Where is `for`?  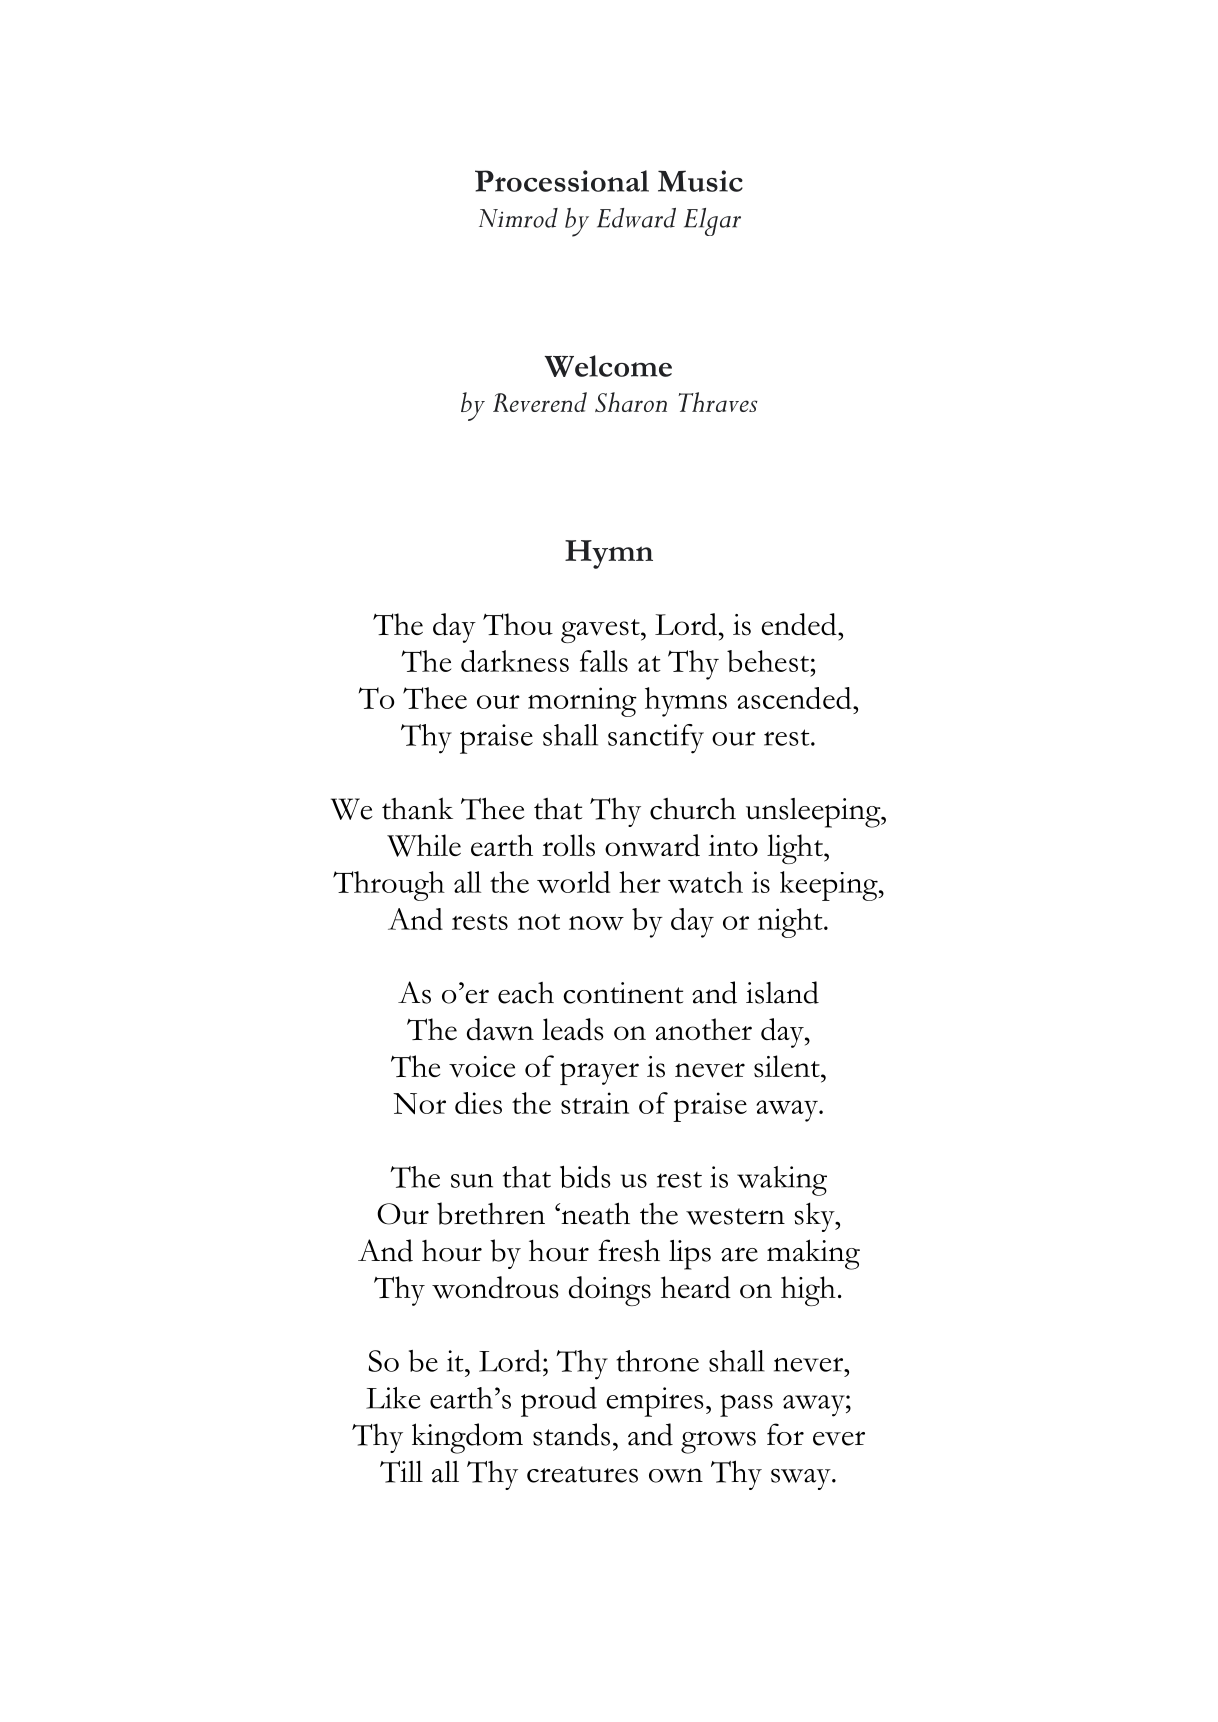
for is located at coordinates (785, 1434).
